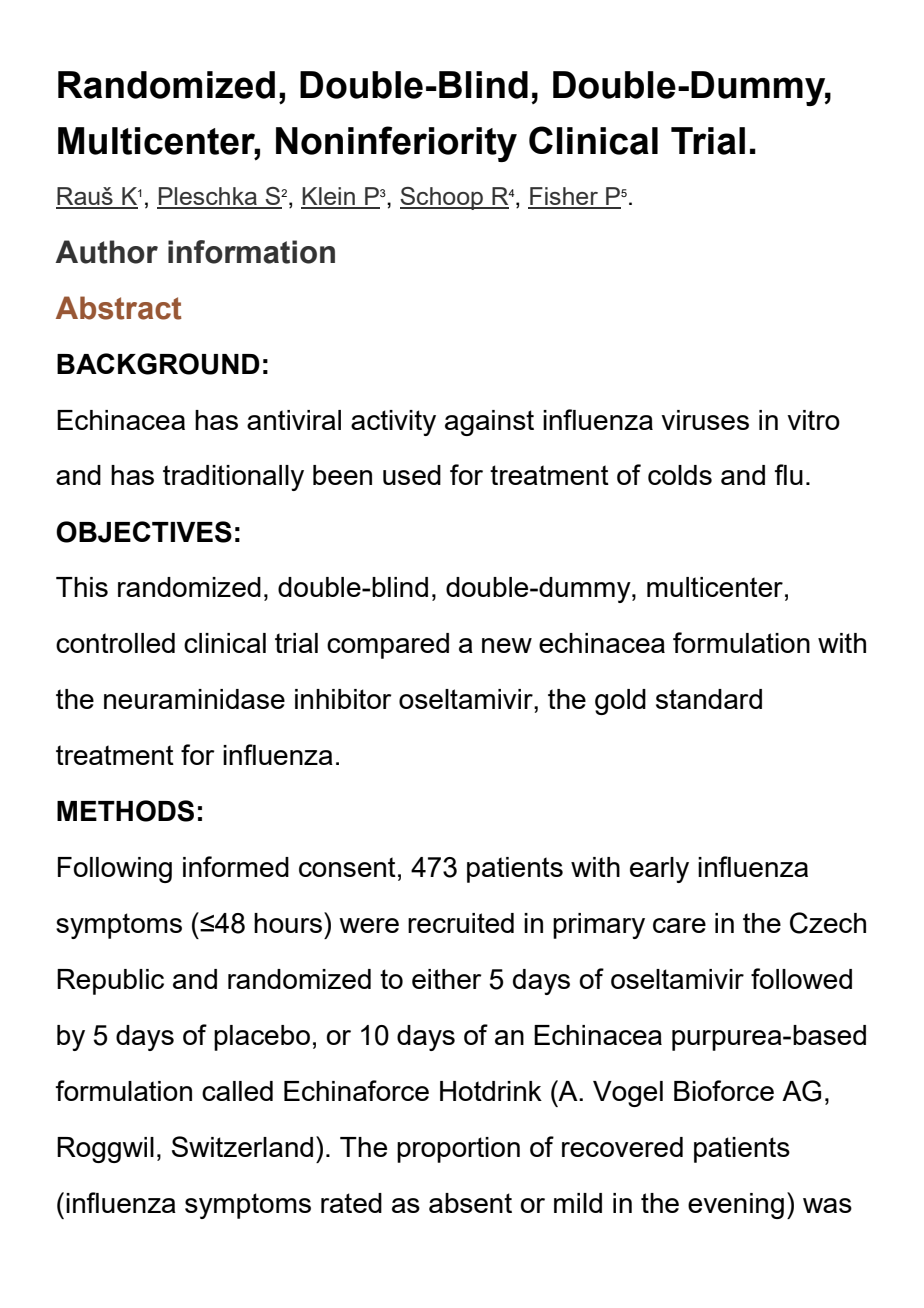 The height and width of the screenshot is (1308, 924). I want to click on absent, so click(470, 1203).
